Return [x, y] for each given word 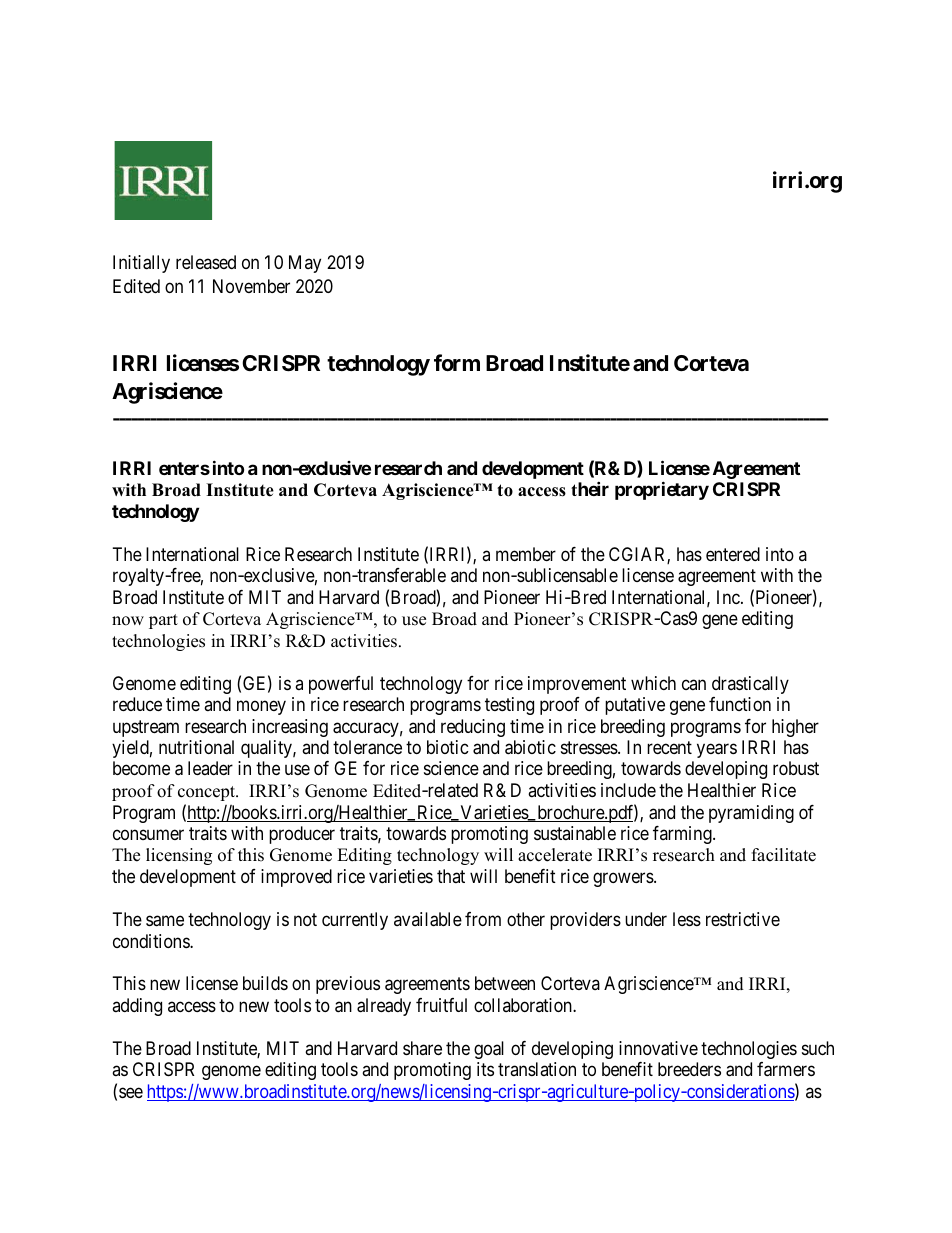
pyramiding [751, 814]
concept [208, 793]
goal [489, 1050]
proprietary [662, 490]
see [131, 1092]
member [526, 554]
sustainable [575, 833]
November [251, 286]
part [163, 621]
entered [733, 554]
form [457, 362]
